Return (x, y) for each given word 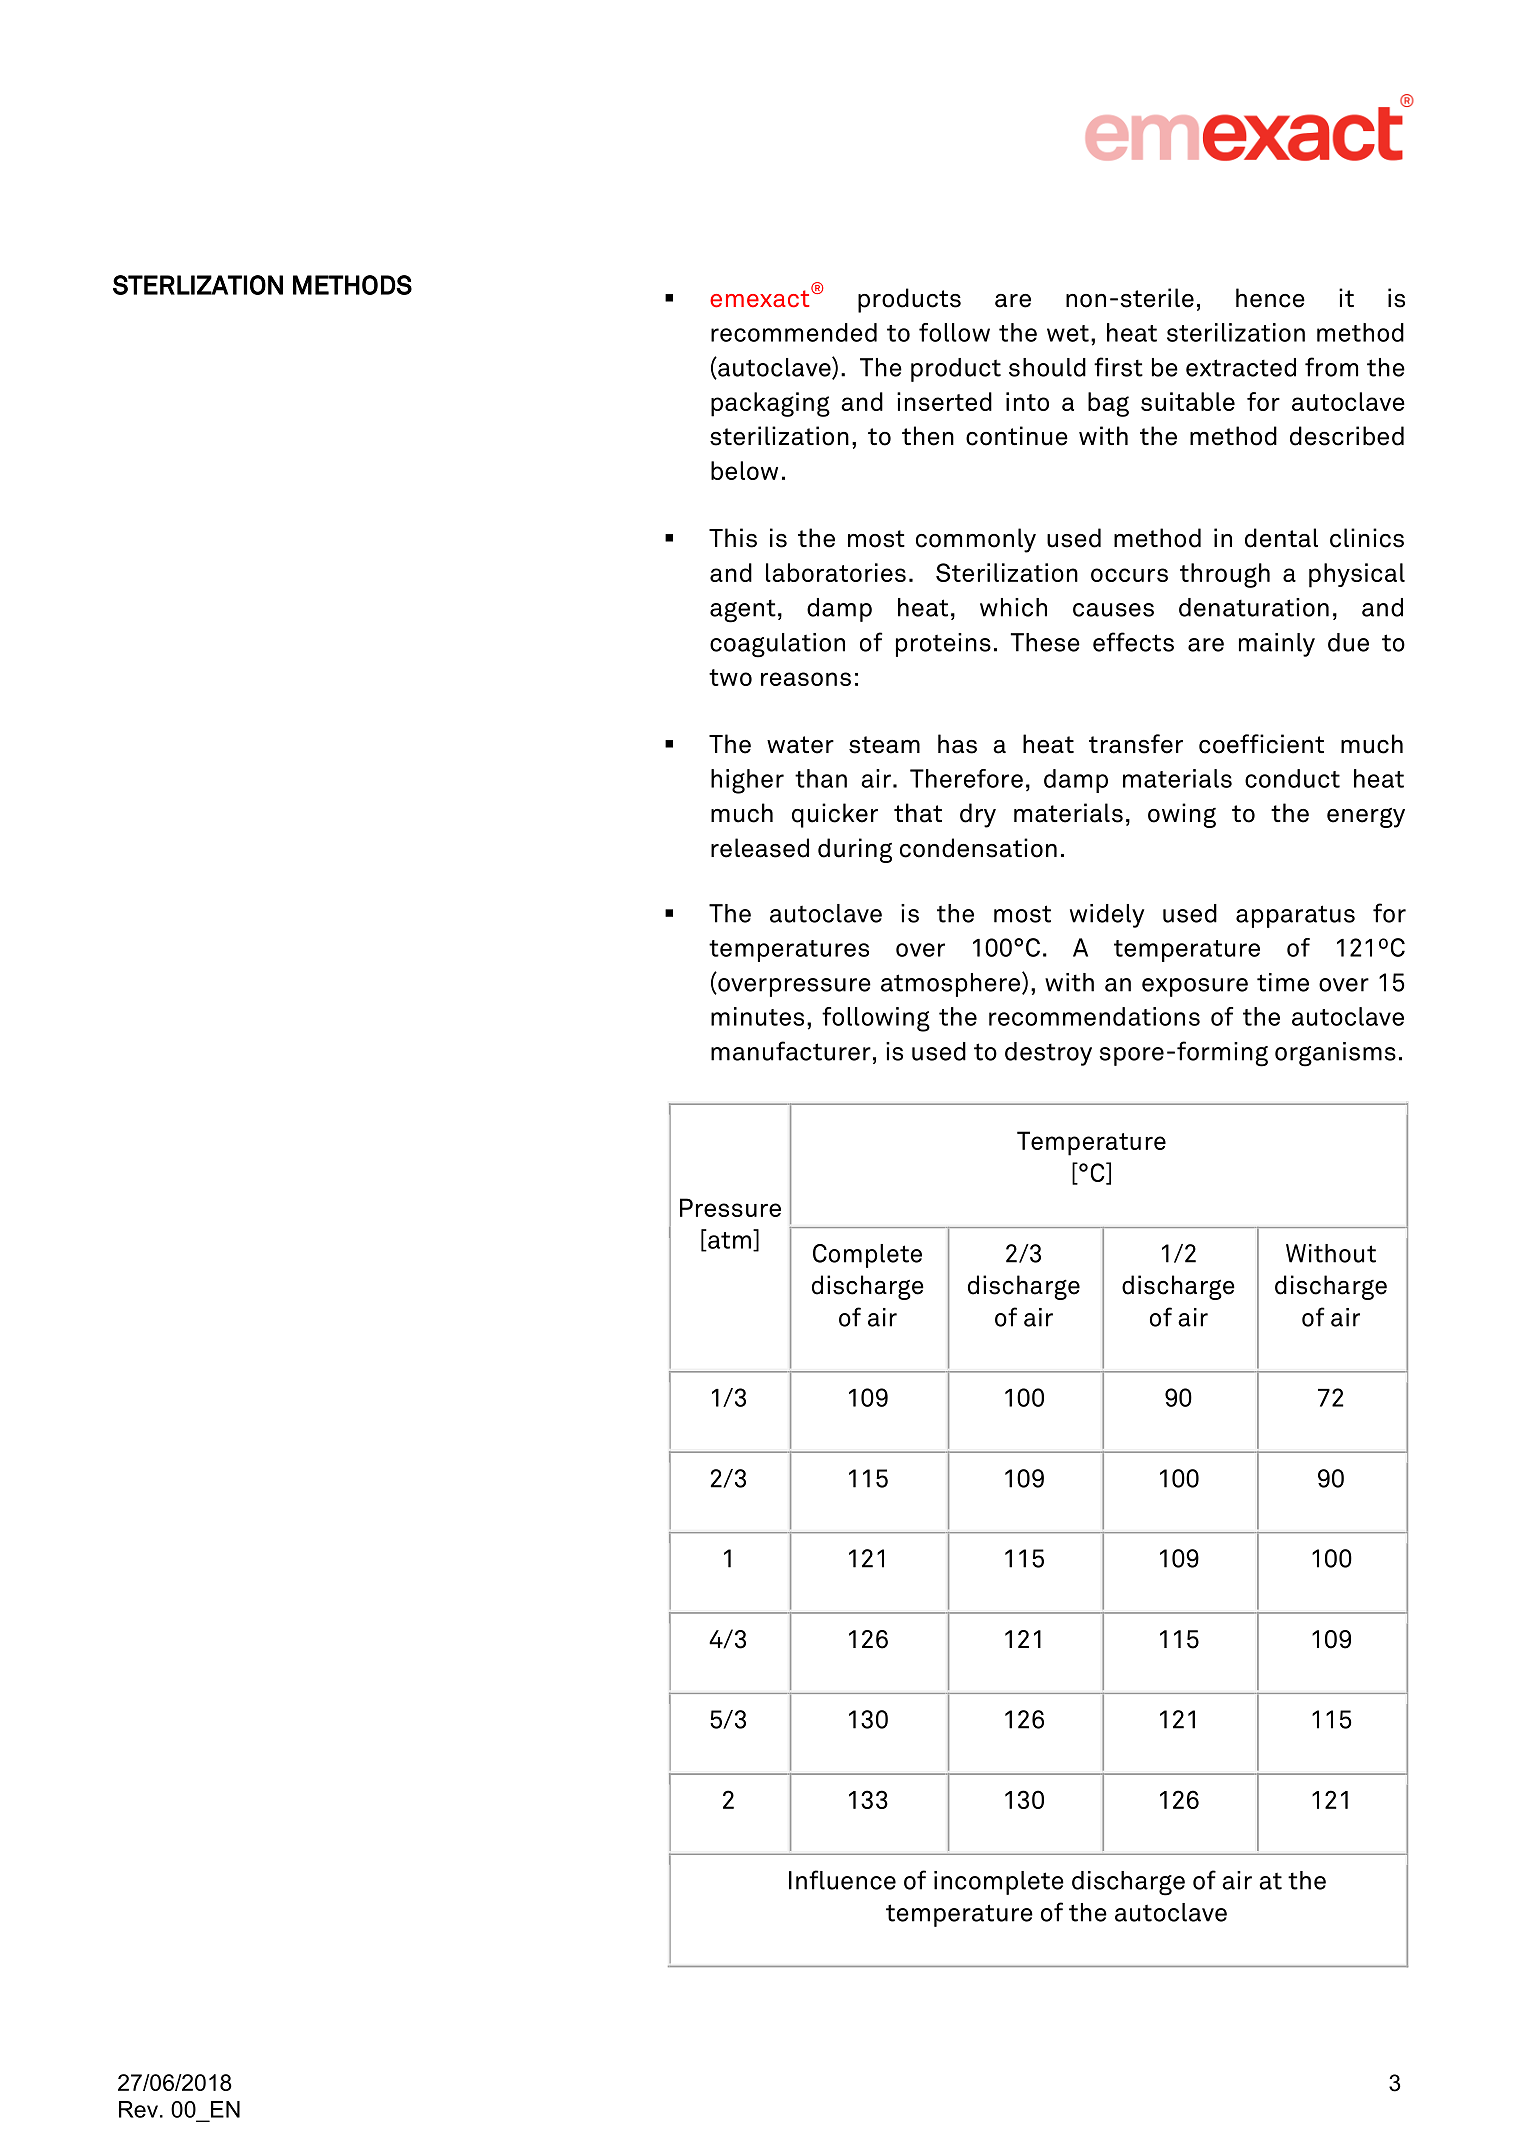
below (744, 470)
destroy (1048, 1054)
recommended (794, 332)
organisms (1335, 1054)
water (800, 745)
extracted (1241, 367)
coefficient (1261, 744)
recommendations (1094, 1016)
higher (747, 781)
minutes (757, 1016)
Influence (842, 1880)
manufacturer (791, 1051)
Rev (138, 2109)
